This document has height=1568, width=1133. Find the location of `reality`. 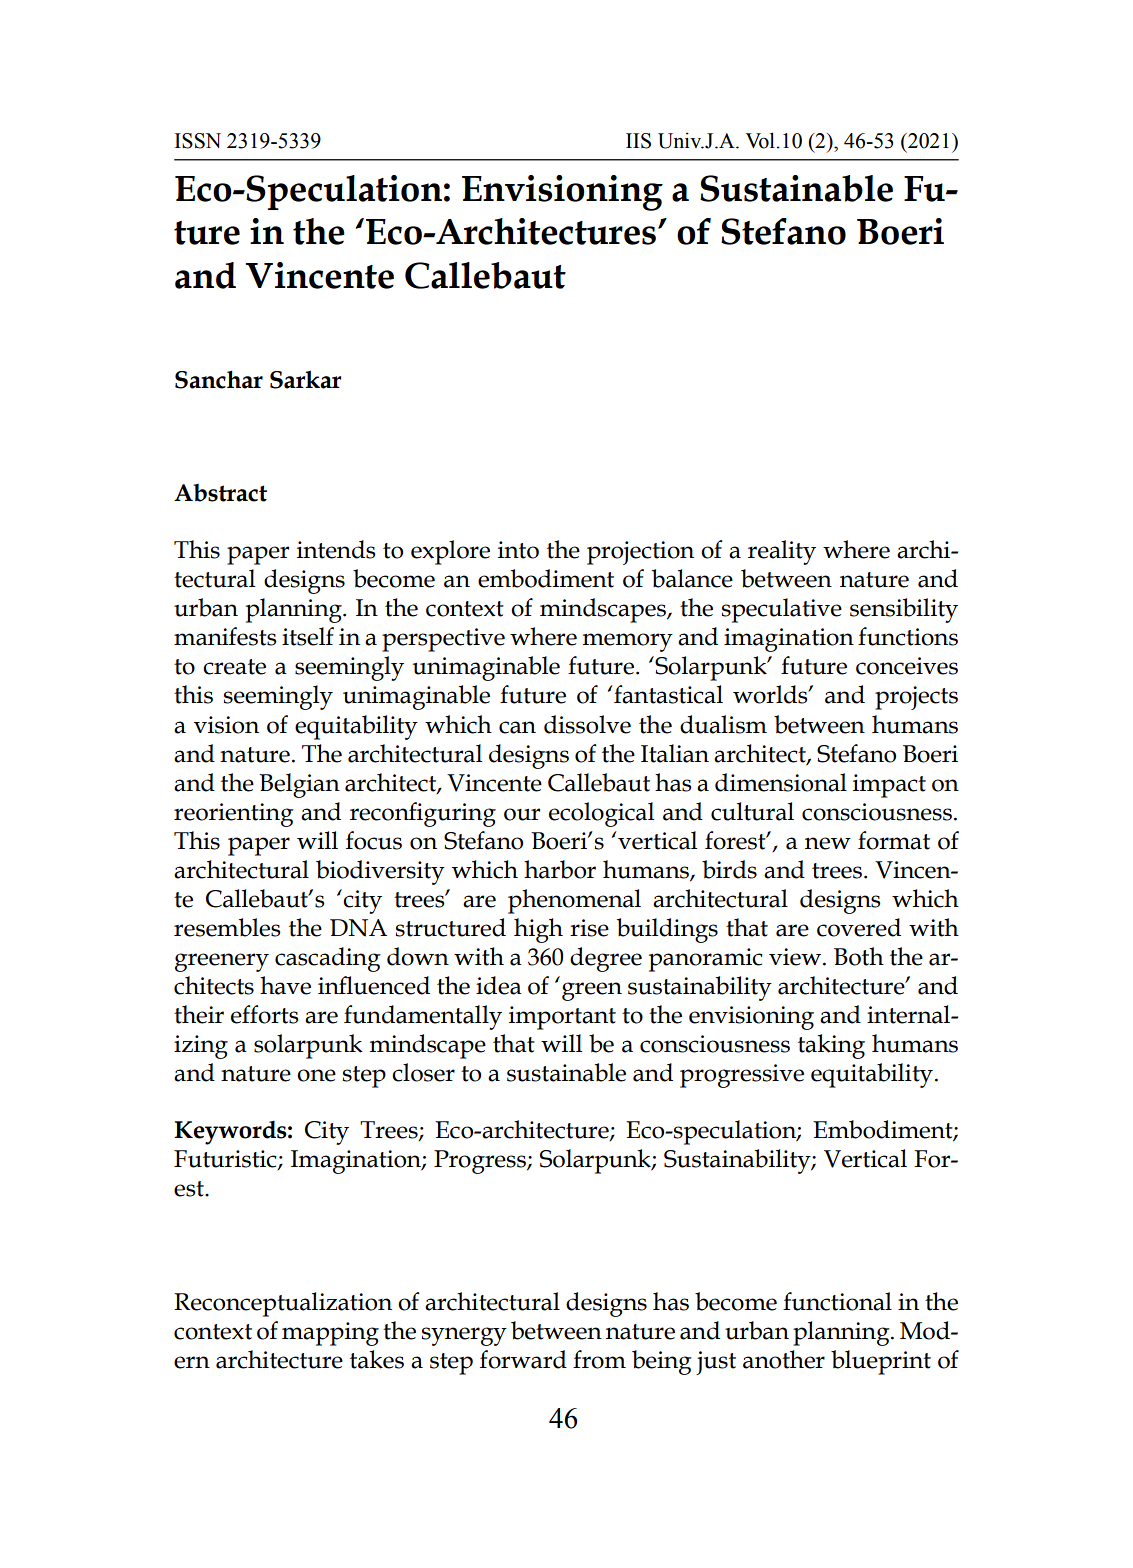

reality is located at coordinates (782, 552).
